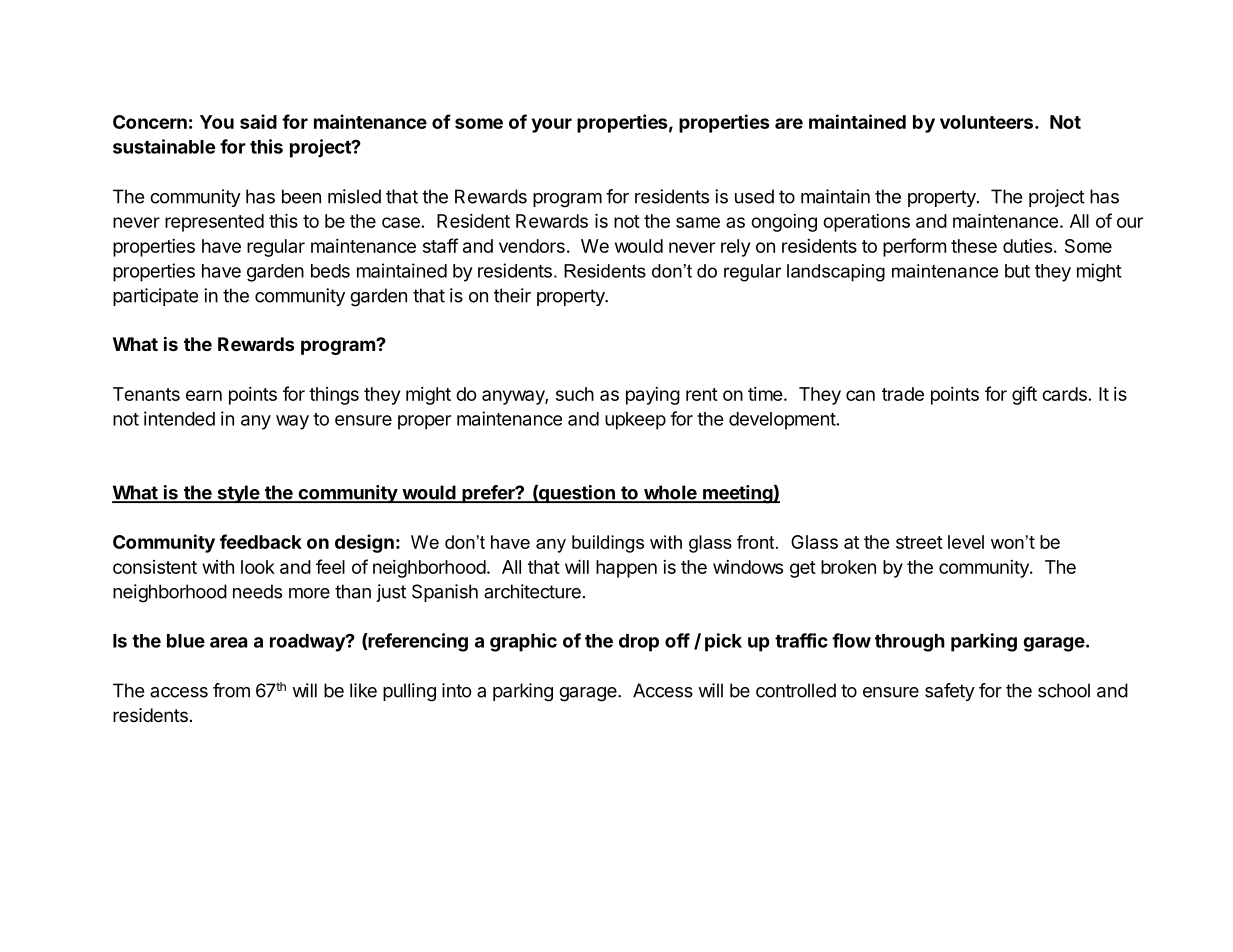  I want to click on earn, so click(204, 395).
